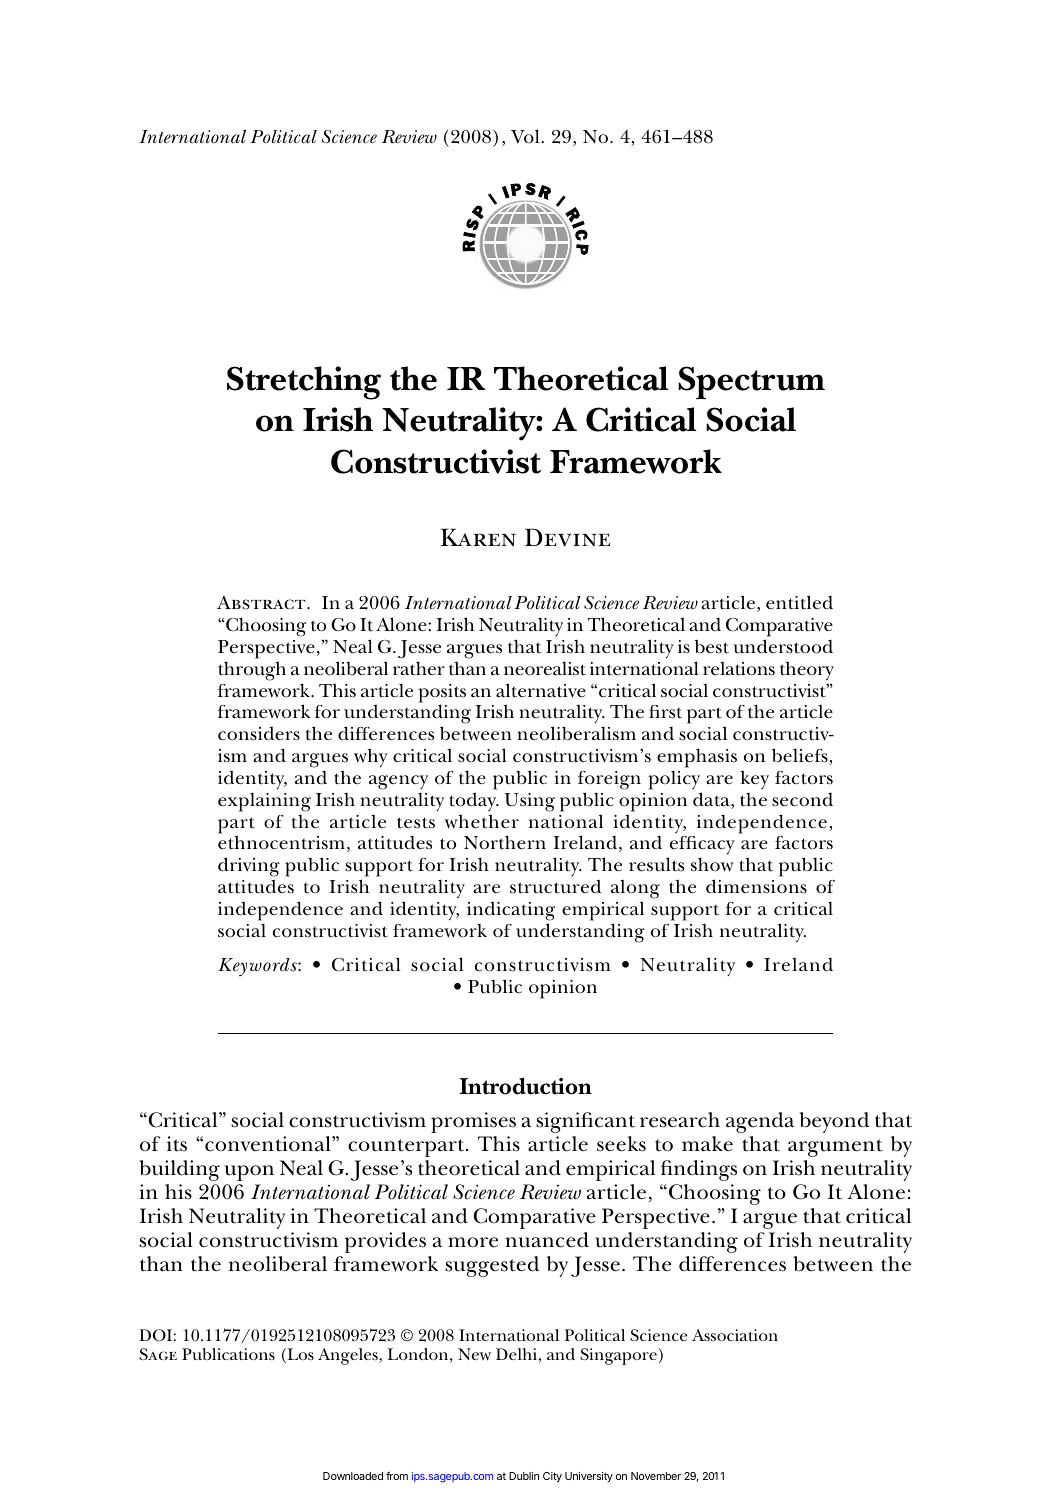  I want to click on Vol, so click(525, 136).
